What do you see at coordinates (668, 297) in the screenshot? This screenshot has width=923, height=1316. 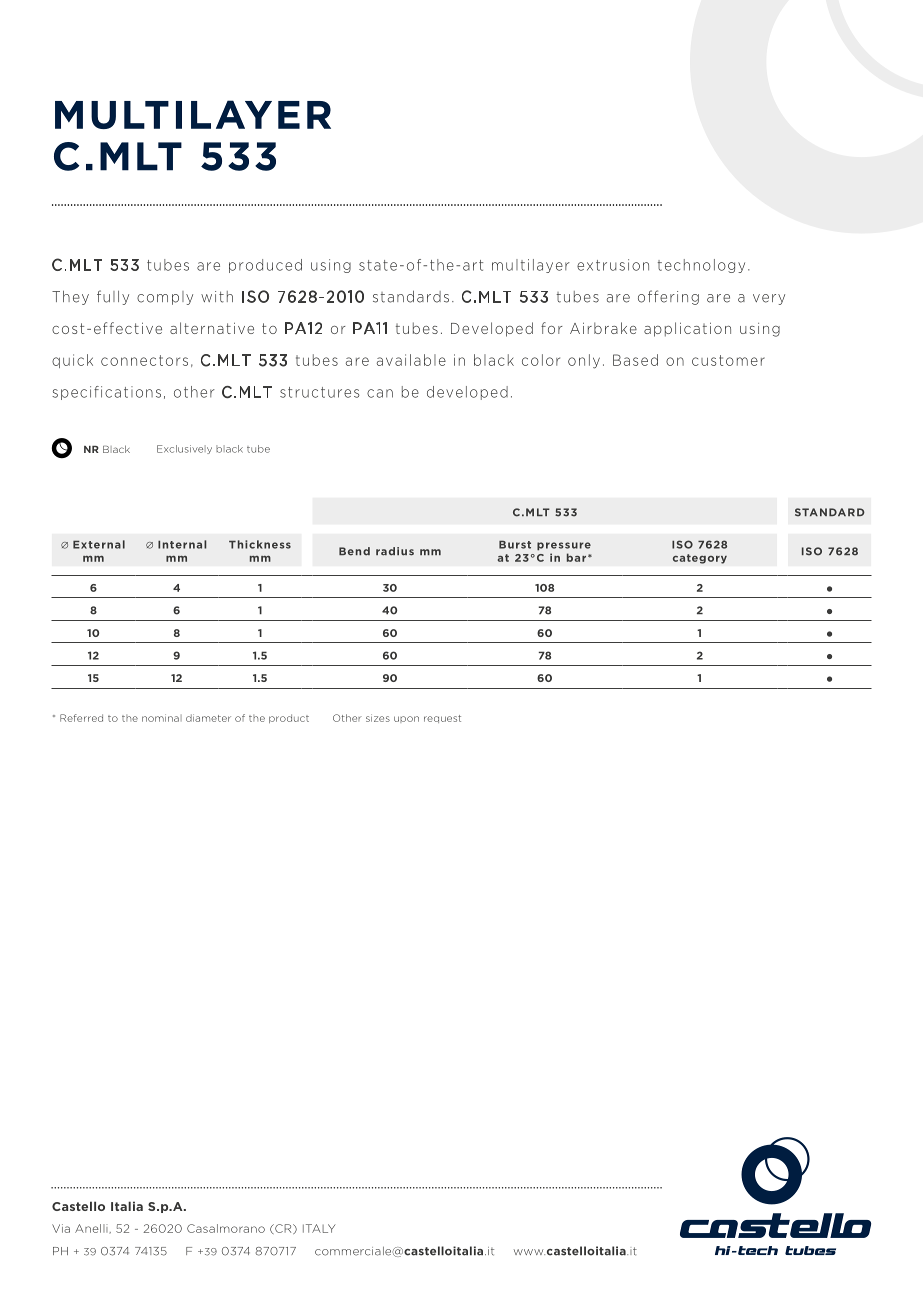 I see `offering` at bounding box center [668, 297].
